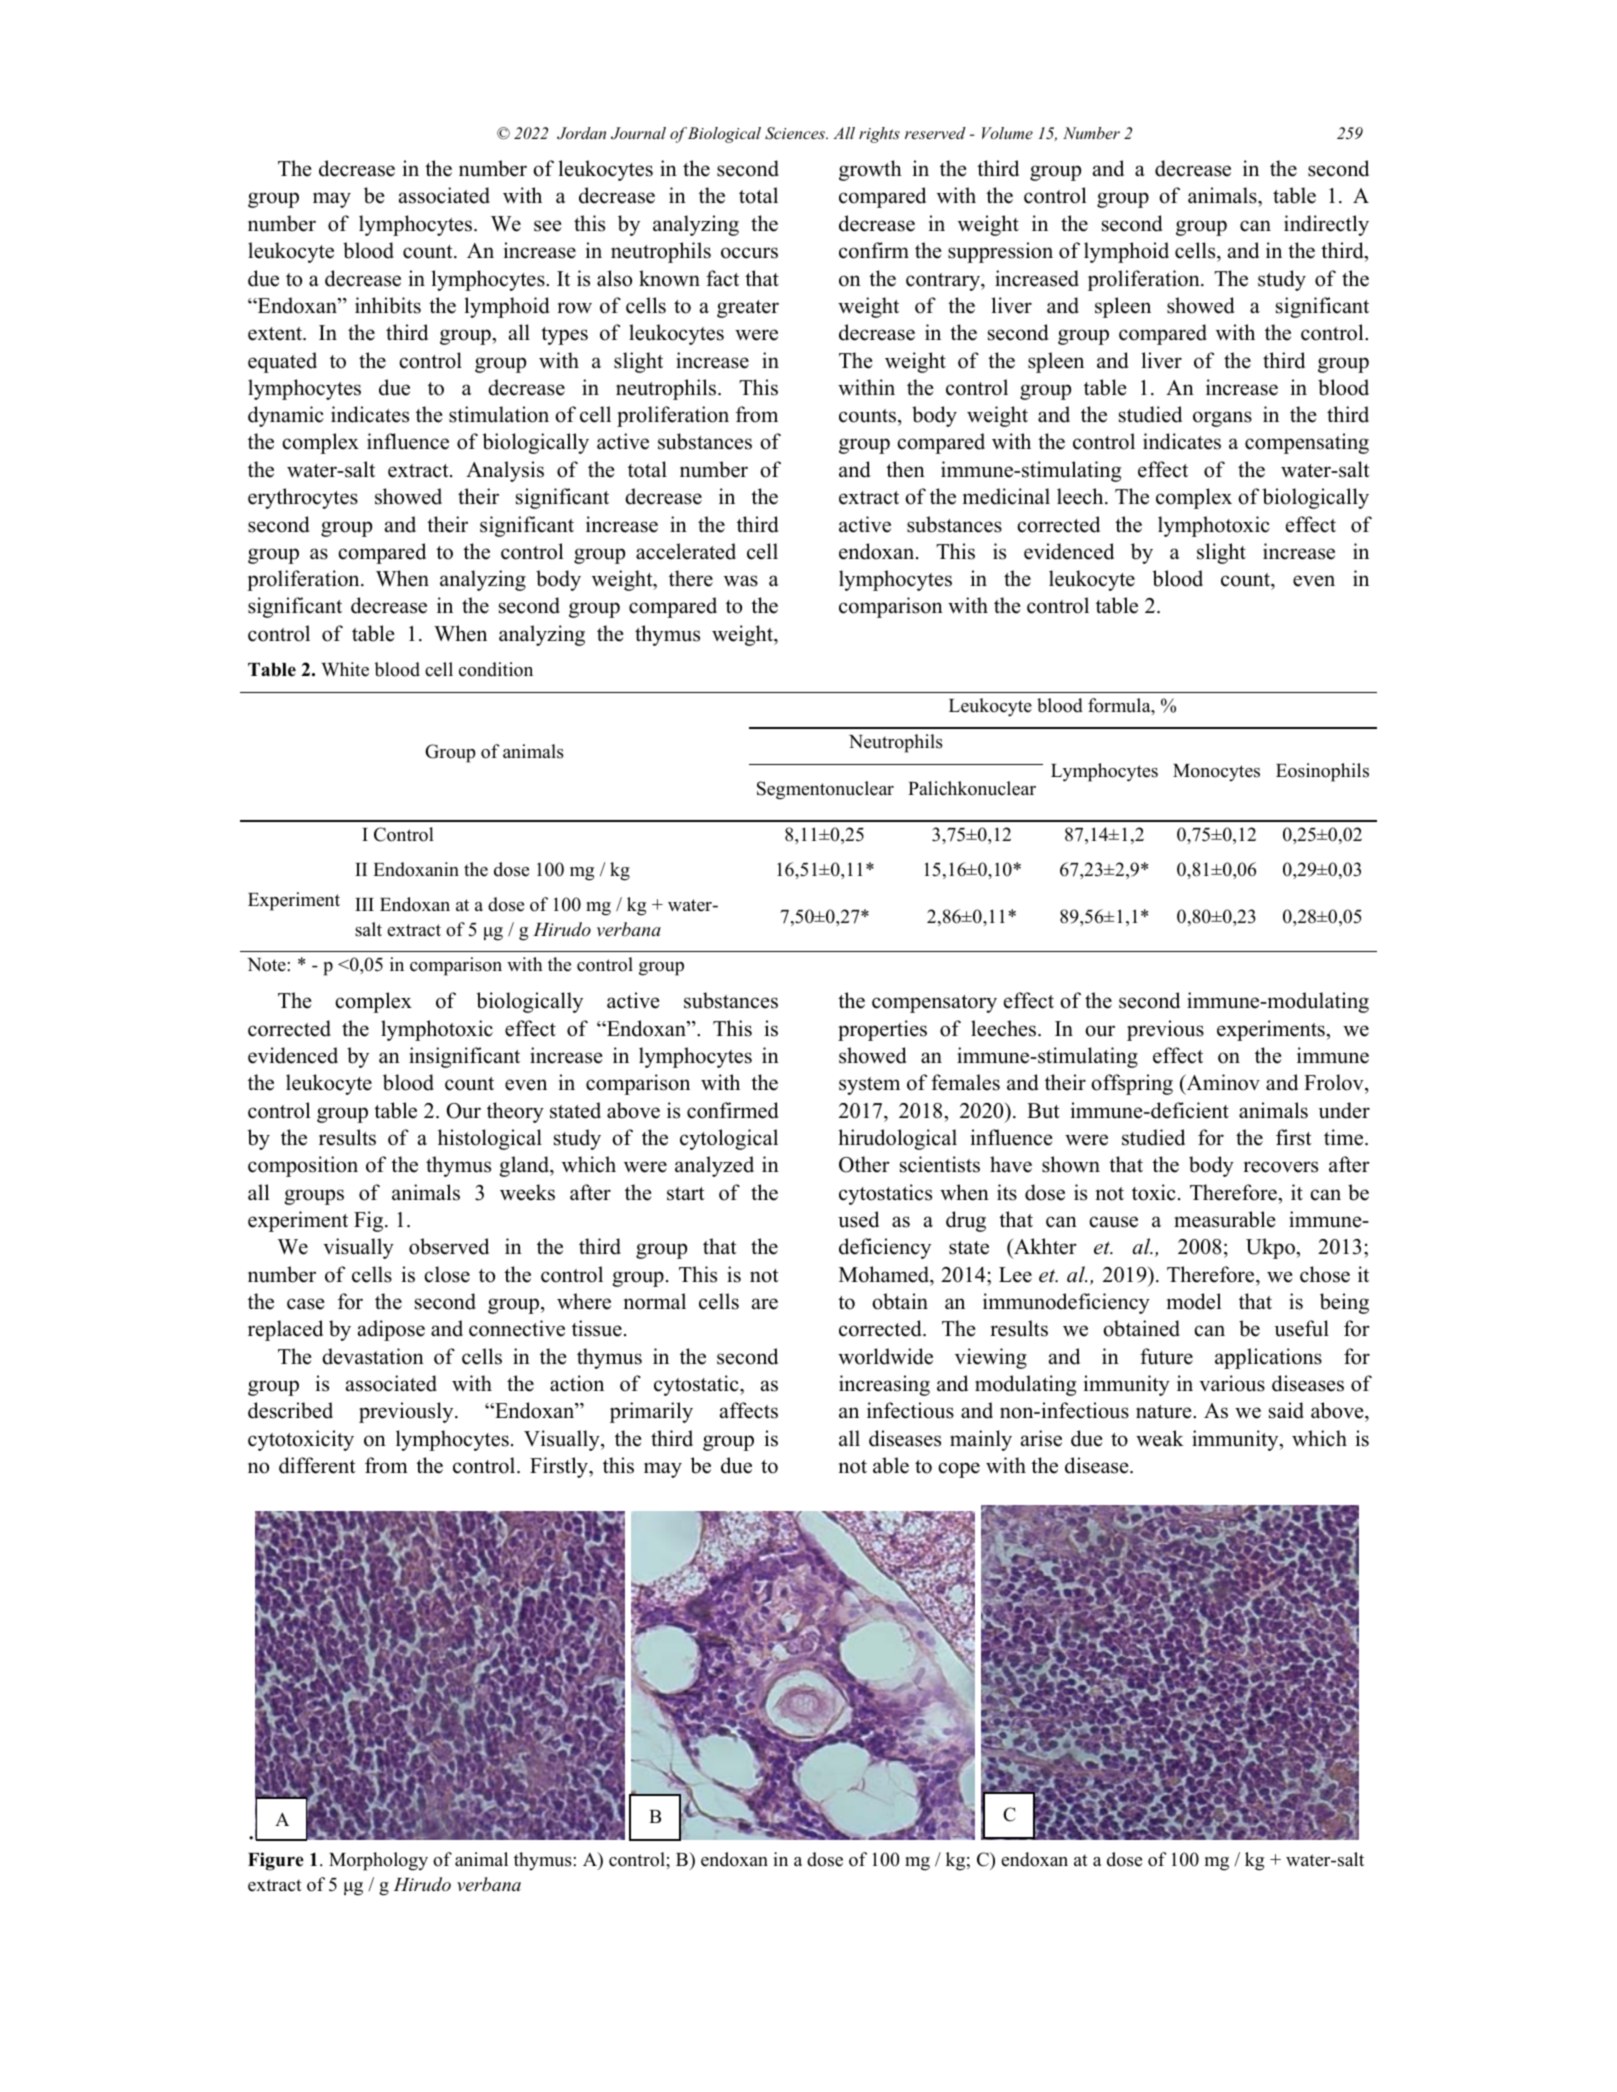 The width and height of the screenshot is (1617, 2092). What do you see at coordinates (796, 133) in the screenshot?
I see `Sciences` at bounding box center [796, 133].
